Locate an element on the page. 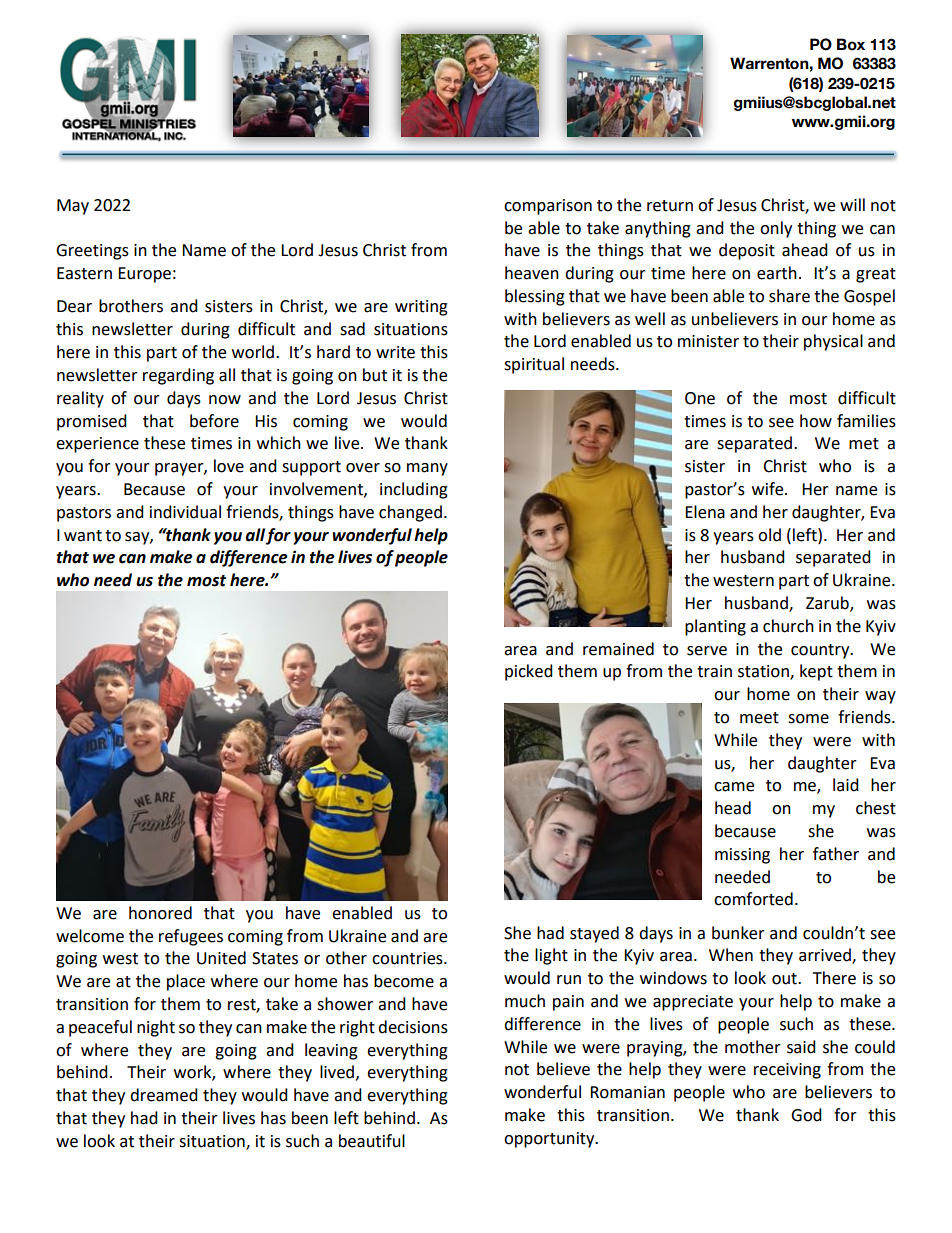 The width and height of the image is (952, 1233). May is located at coordinates (73, 207).
